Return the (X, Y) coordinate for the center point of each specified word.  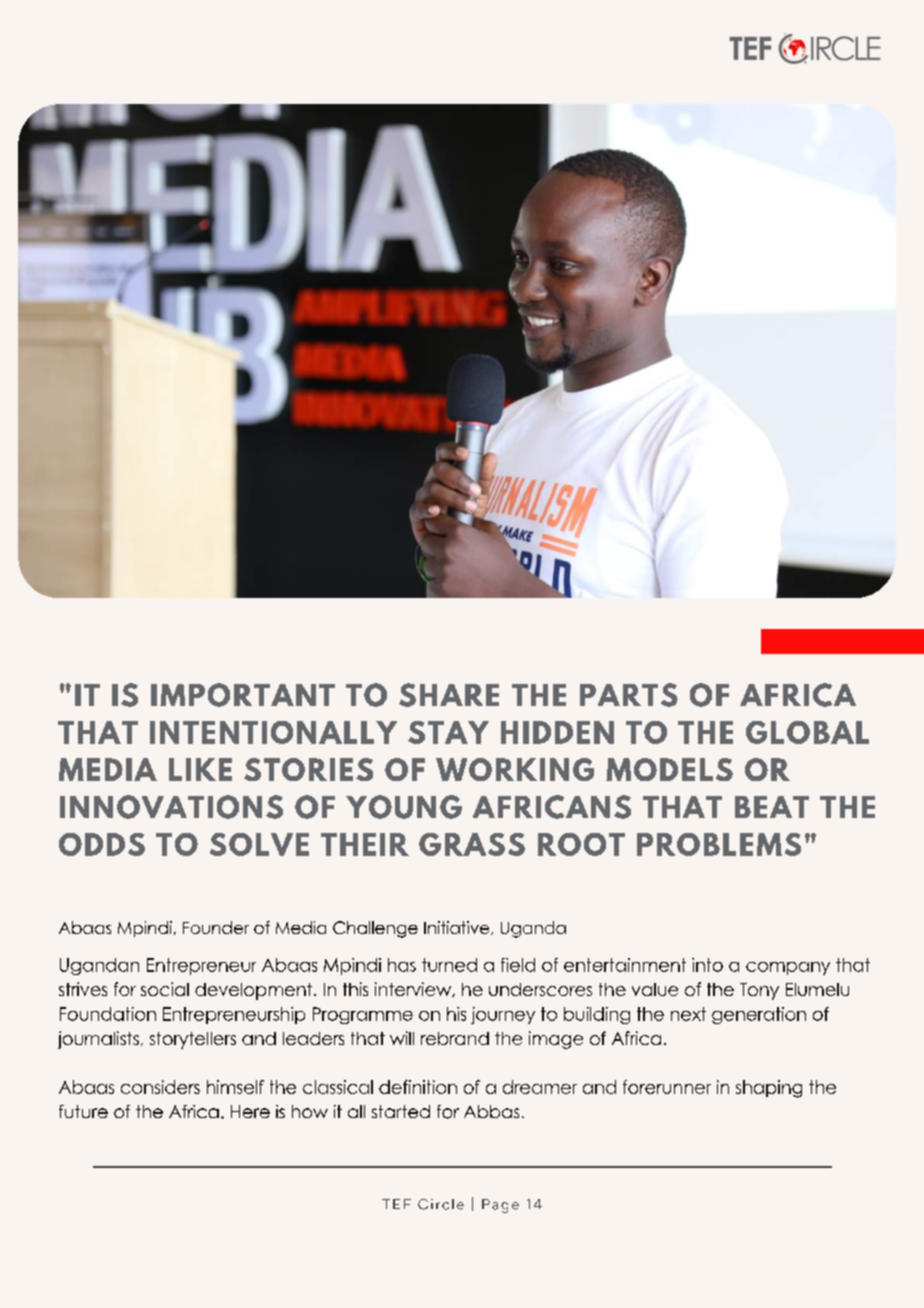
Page (500, 1206)
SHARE (449, 695)
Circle (441, 1204)
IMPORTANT (243, 695)
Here (250, 1111)
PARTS (629, 695)
